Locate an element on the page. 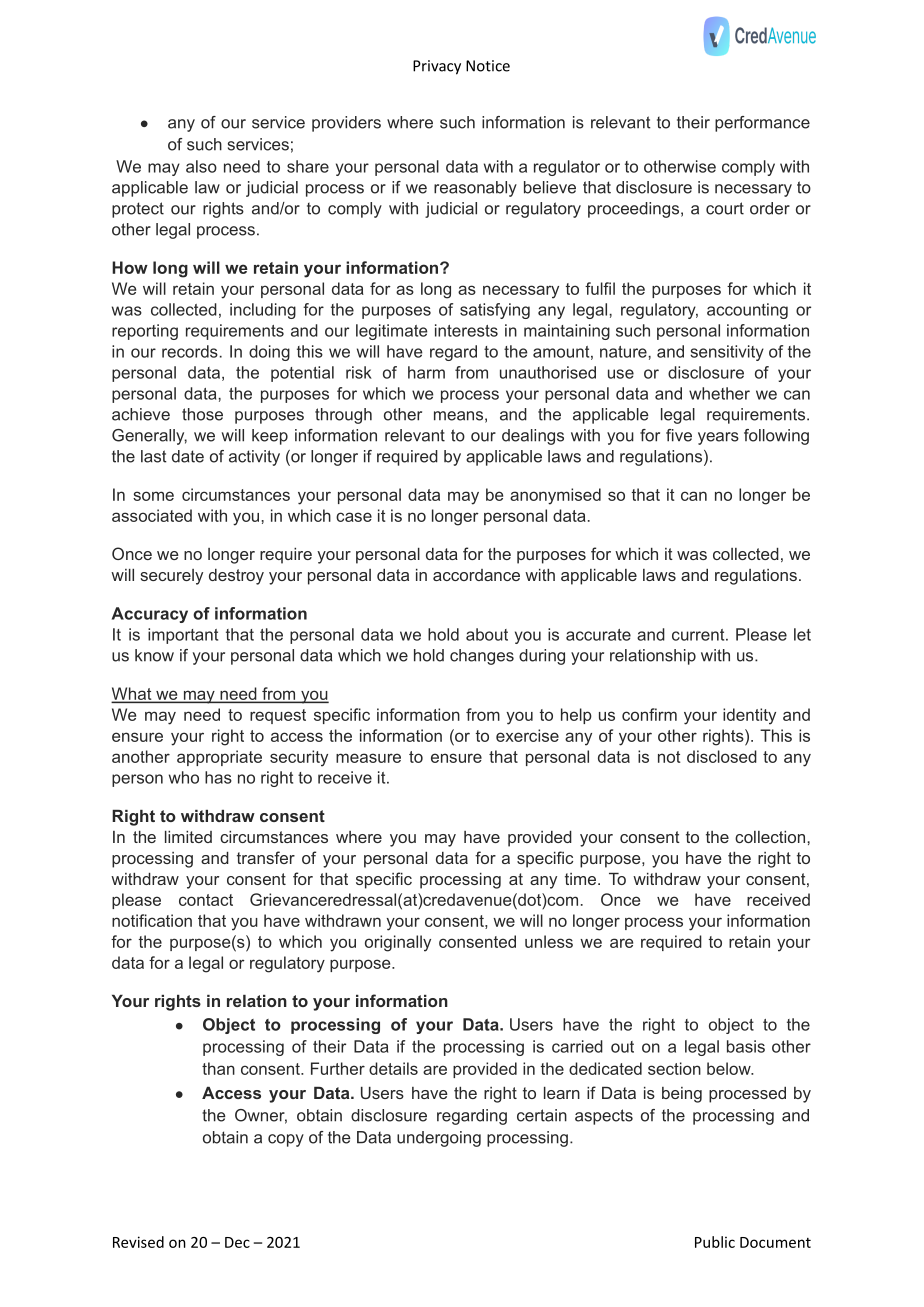 The width and height of the image is (924, 1307). harm is located at coordinates (426, 372).
